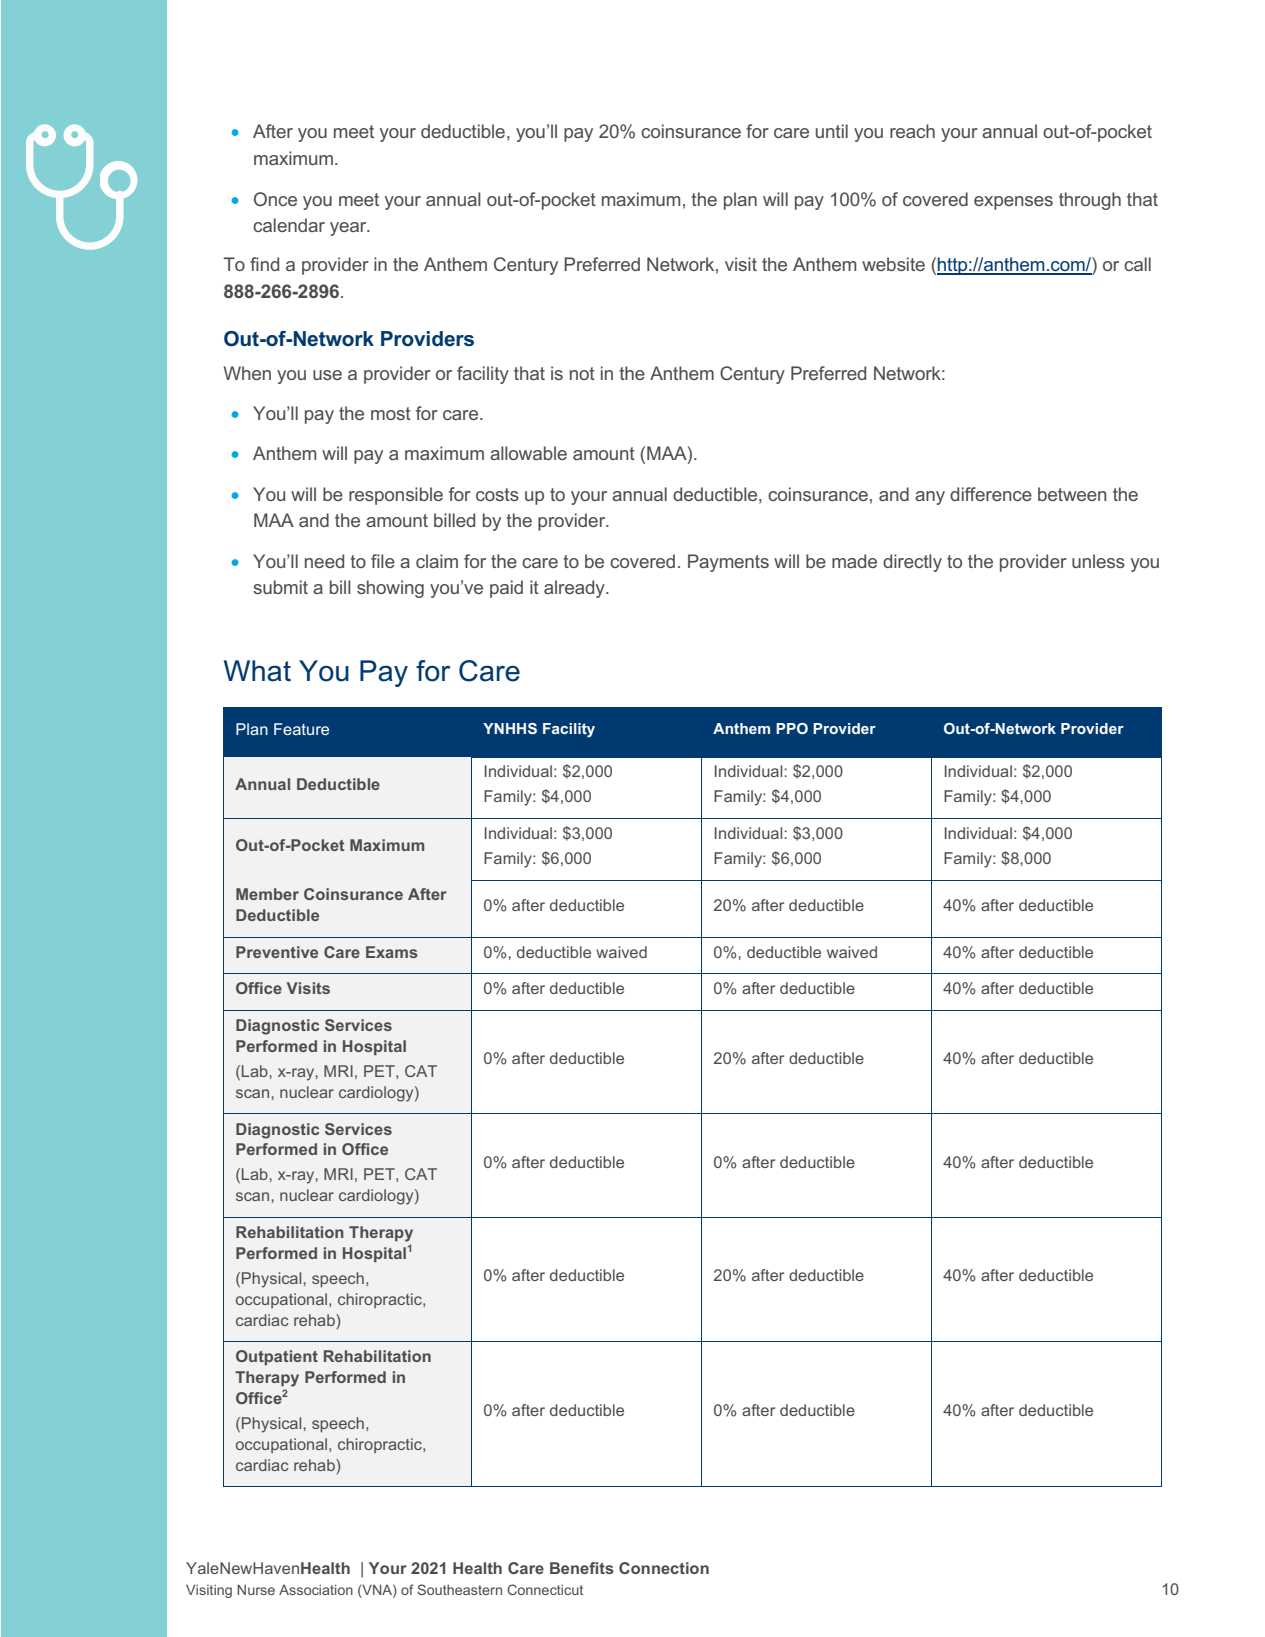  What do you see at coordinates (792, 728) in the page?
I see `PPO` at bounding box center [792, 728].
